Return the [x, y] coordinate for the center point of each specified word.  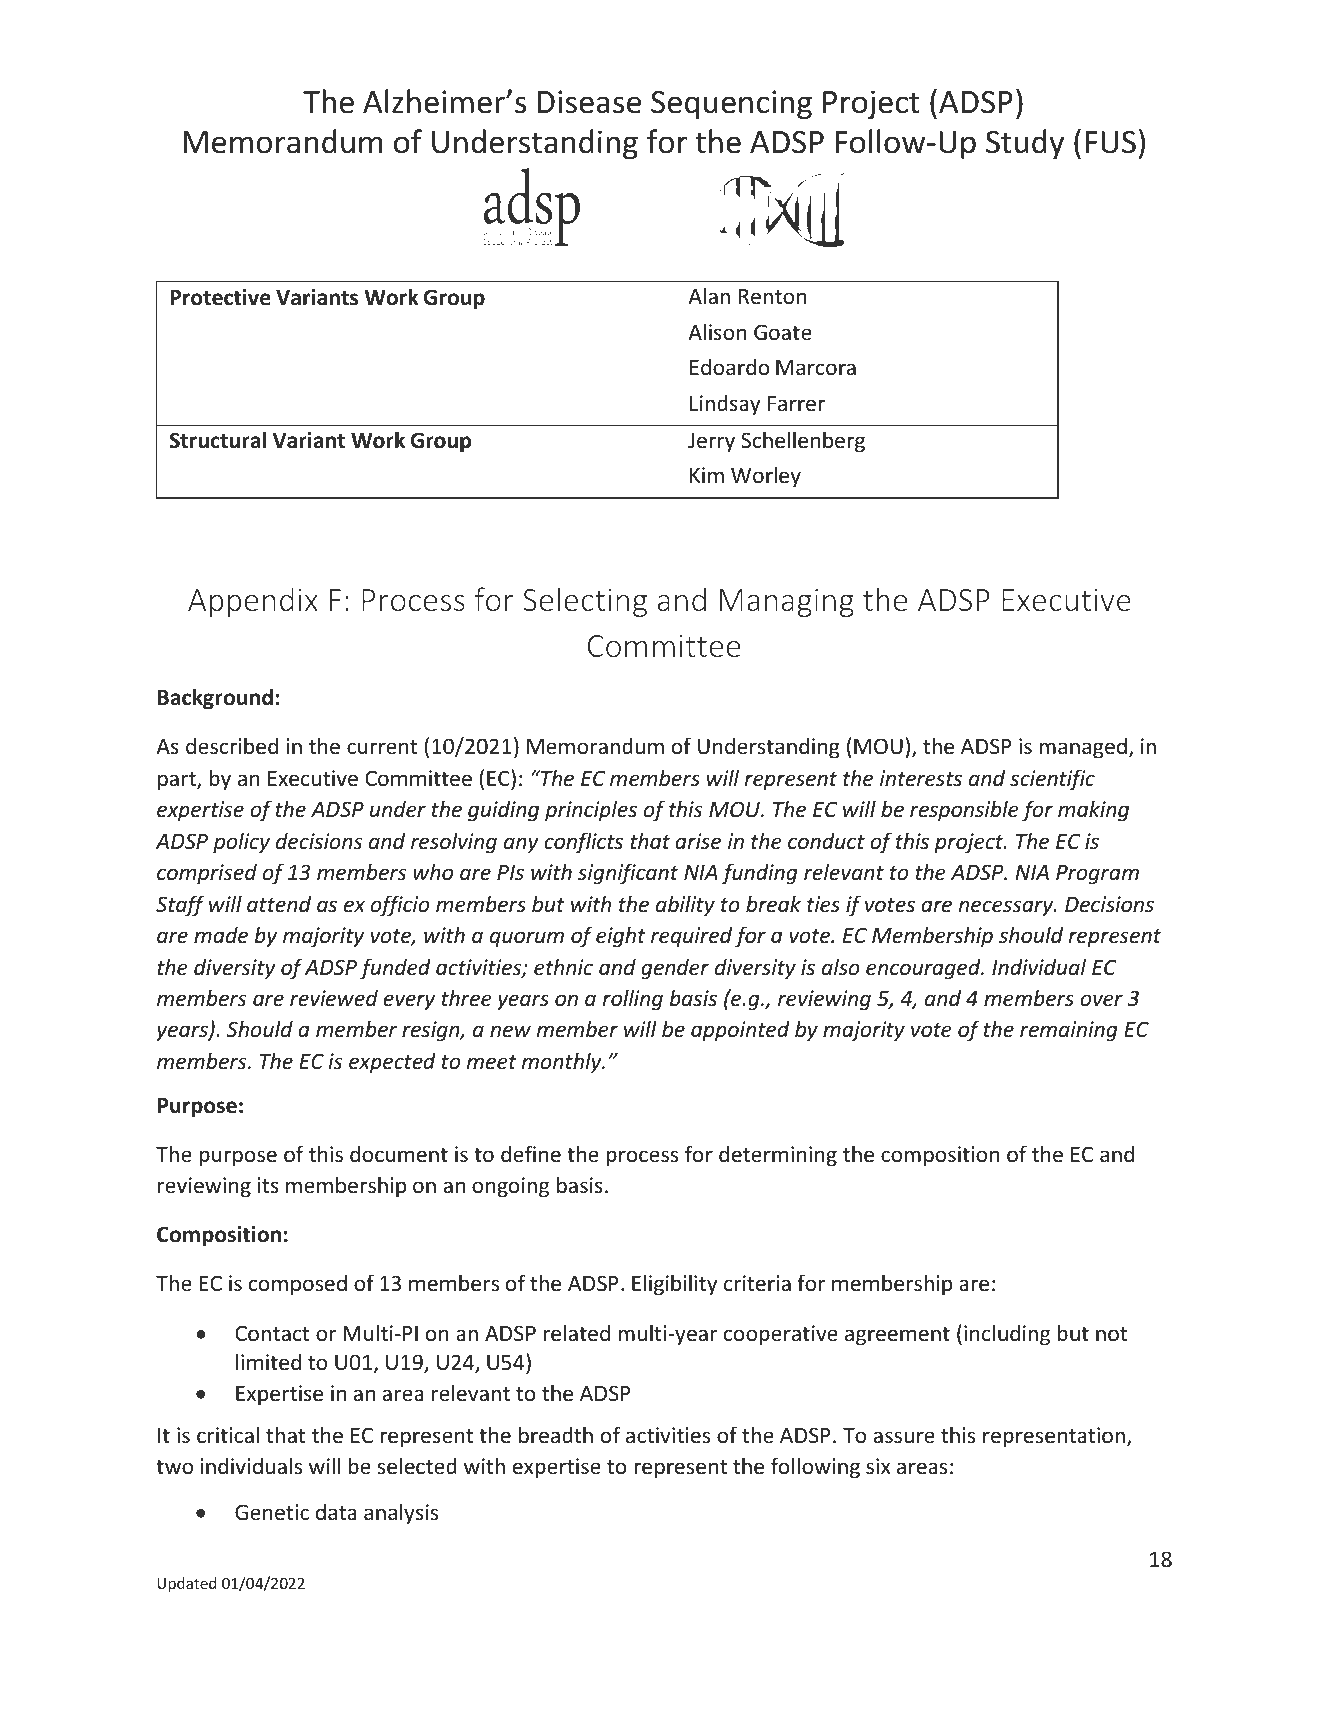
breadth [556, 1435]
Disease [589, 102]
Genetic [272, 1512]
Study [1025, 144]
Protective [220, 297]
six [878, 1466]
